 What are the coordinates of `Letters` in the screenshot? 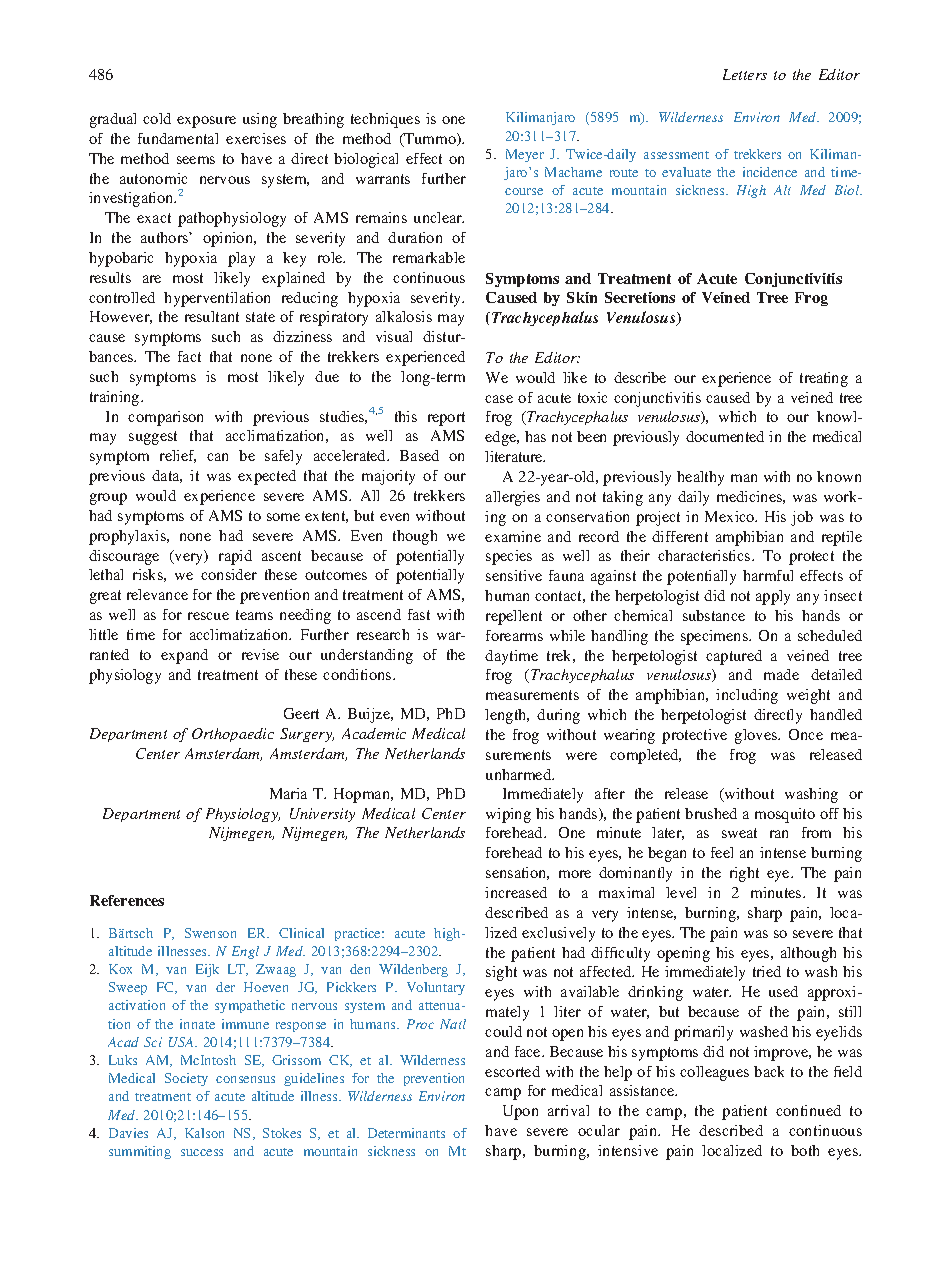 It's located at (745, 74).
